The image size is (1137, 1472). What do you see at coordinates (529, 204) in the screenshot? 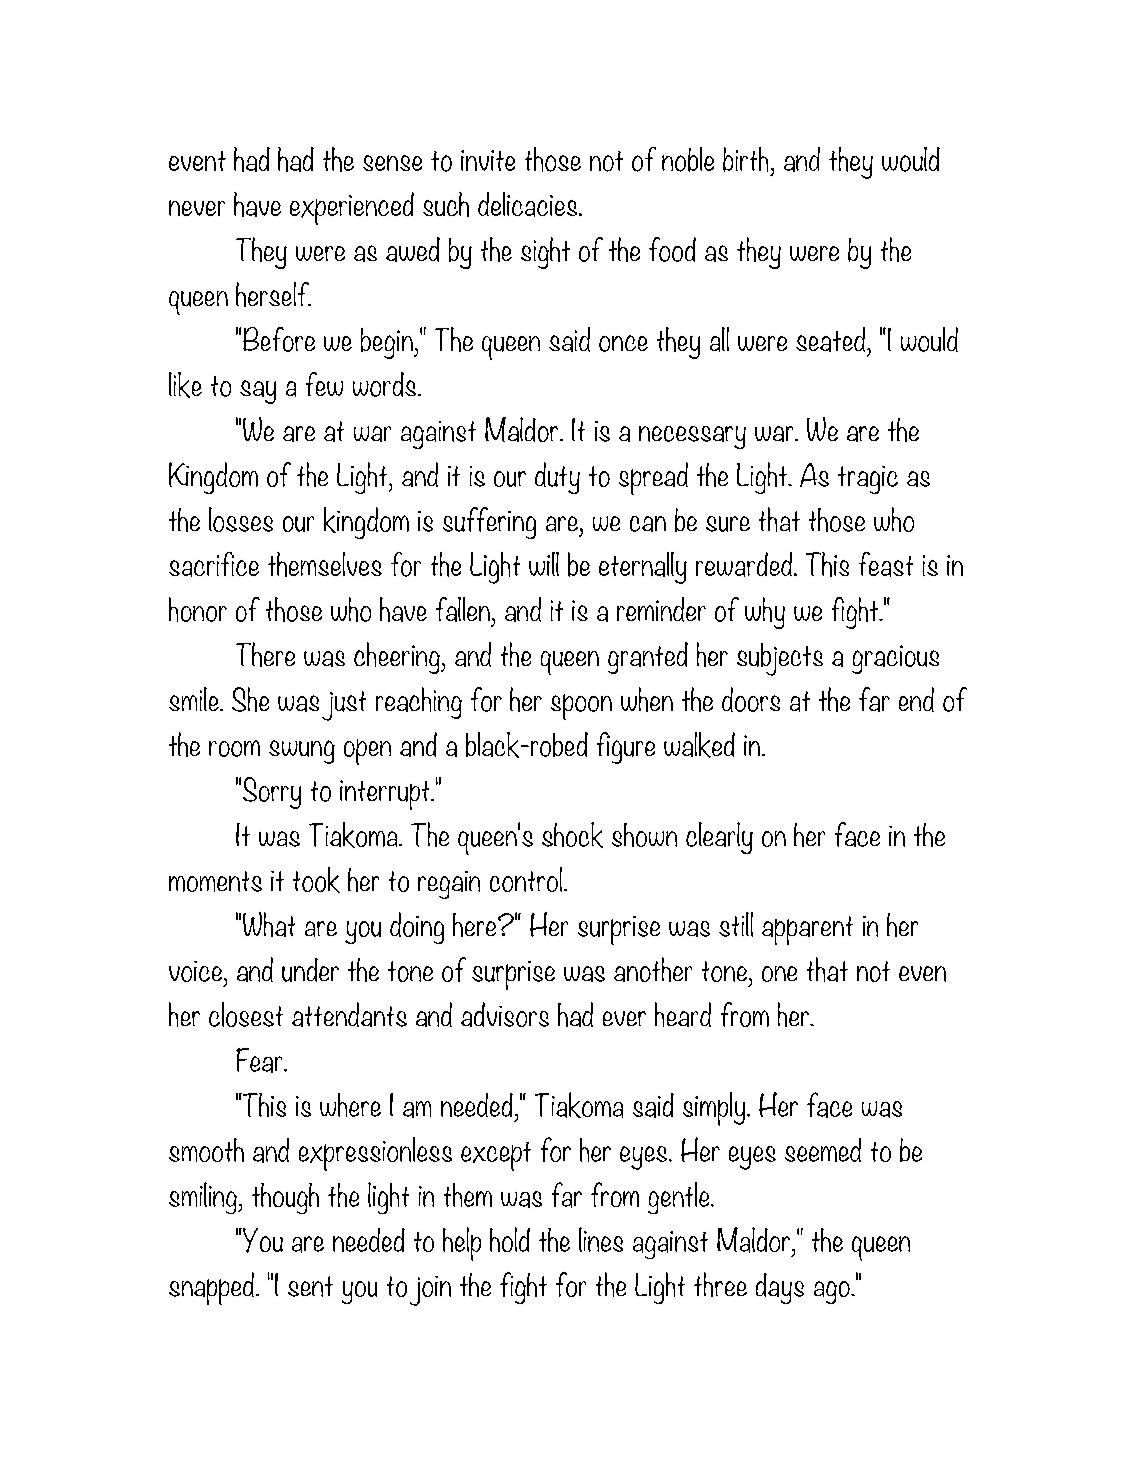
I see `delicacies` at bounding box center [529, 204].
